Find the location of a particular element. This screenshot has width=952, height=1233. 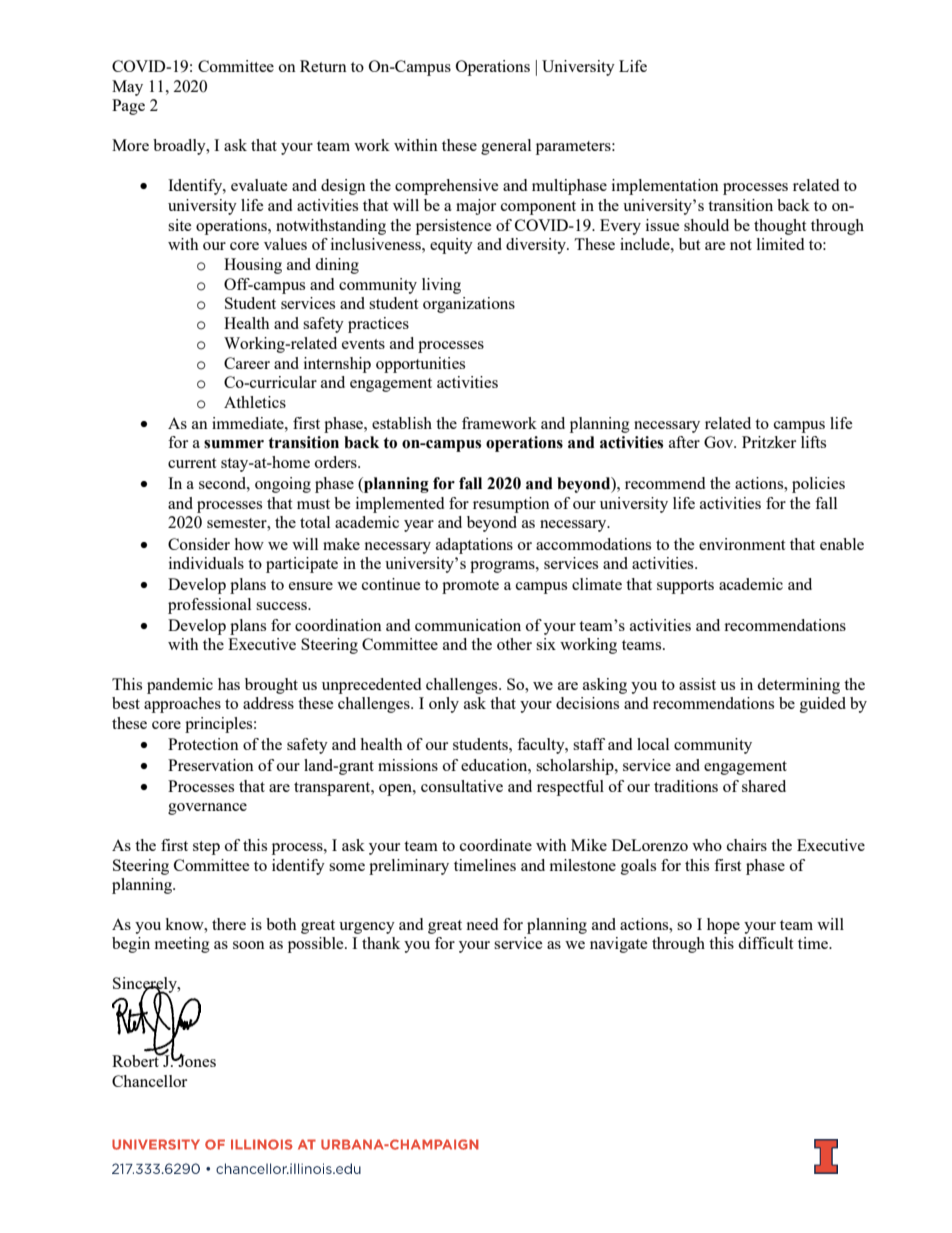

Page is located at coordinates (128, 107).
